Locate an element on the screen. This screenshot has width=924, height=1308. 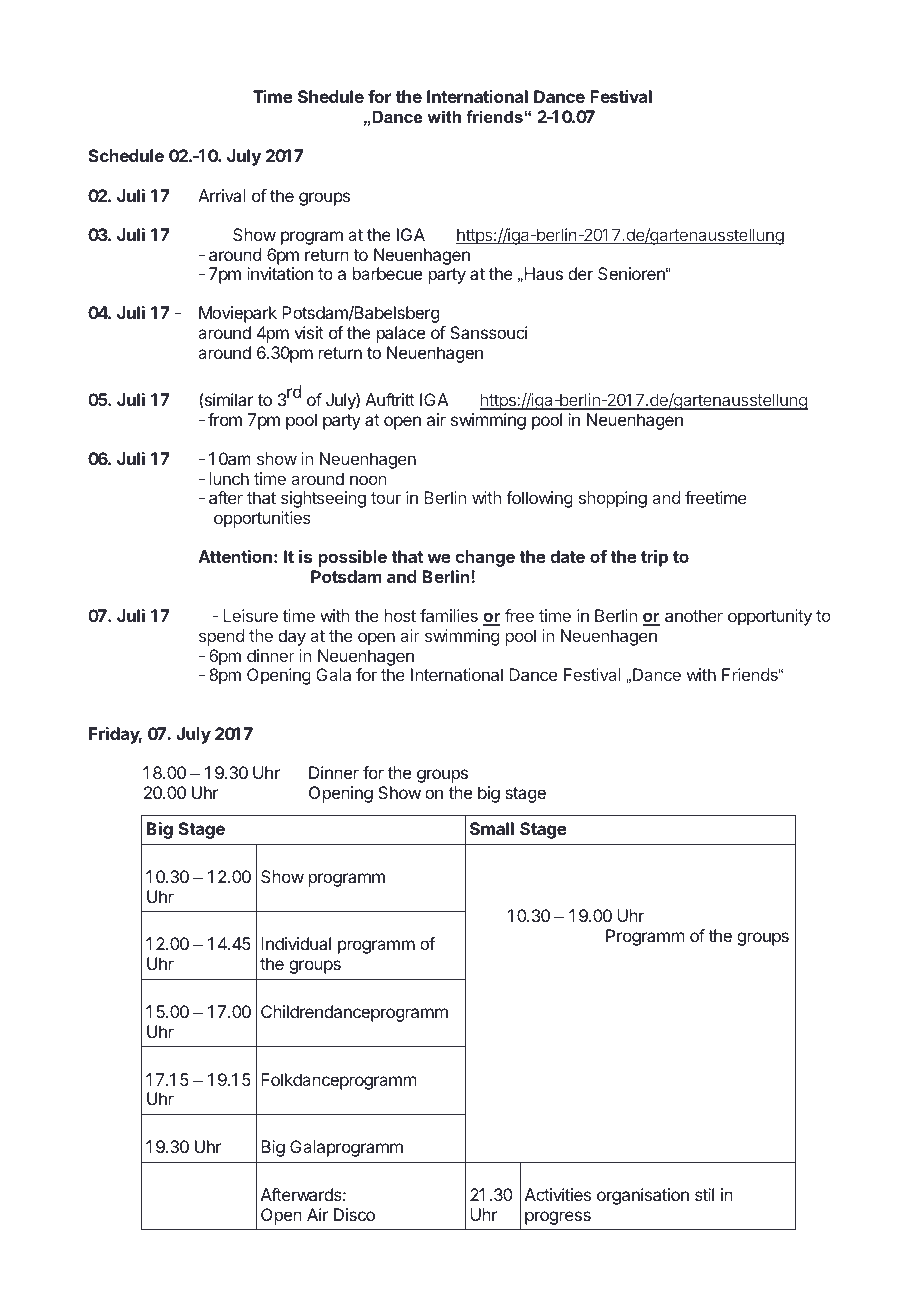
families is located at coordinates (449, 615).
